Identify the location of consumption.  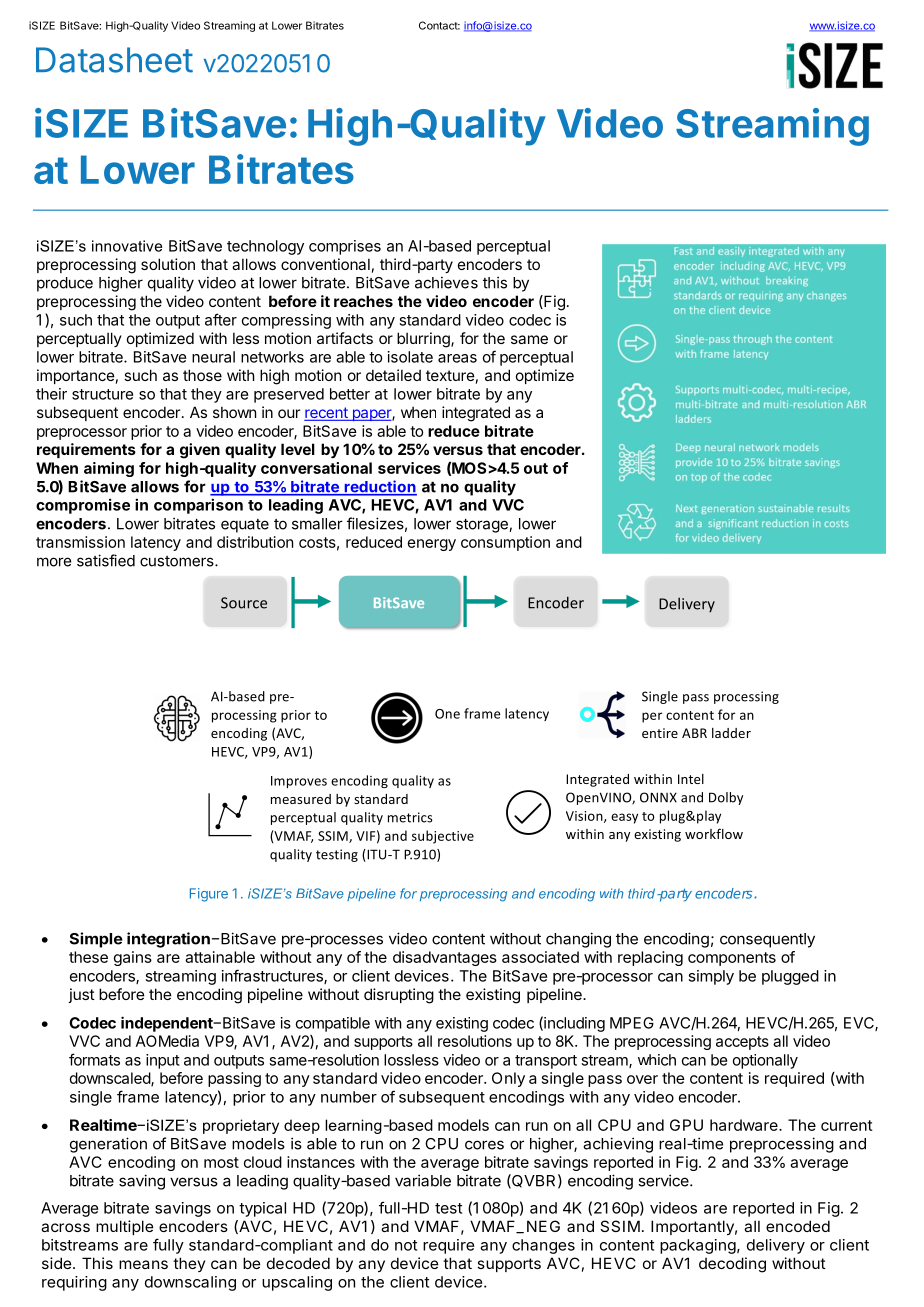
(505, 543).
